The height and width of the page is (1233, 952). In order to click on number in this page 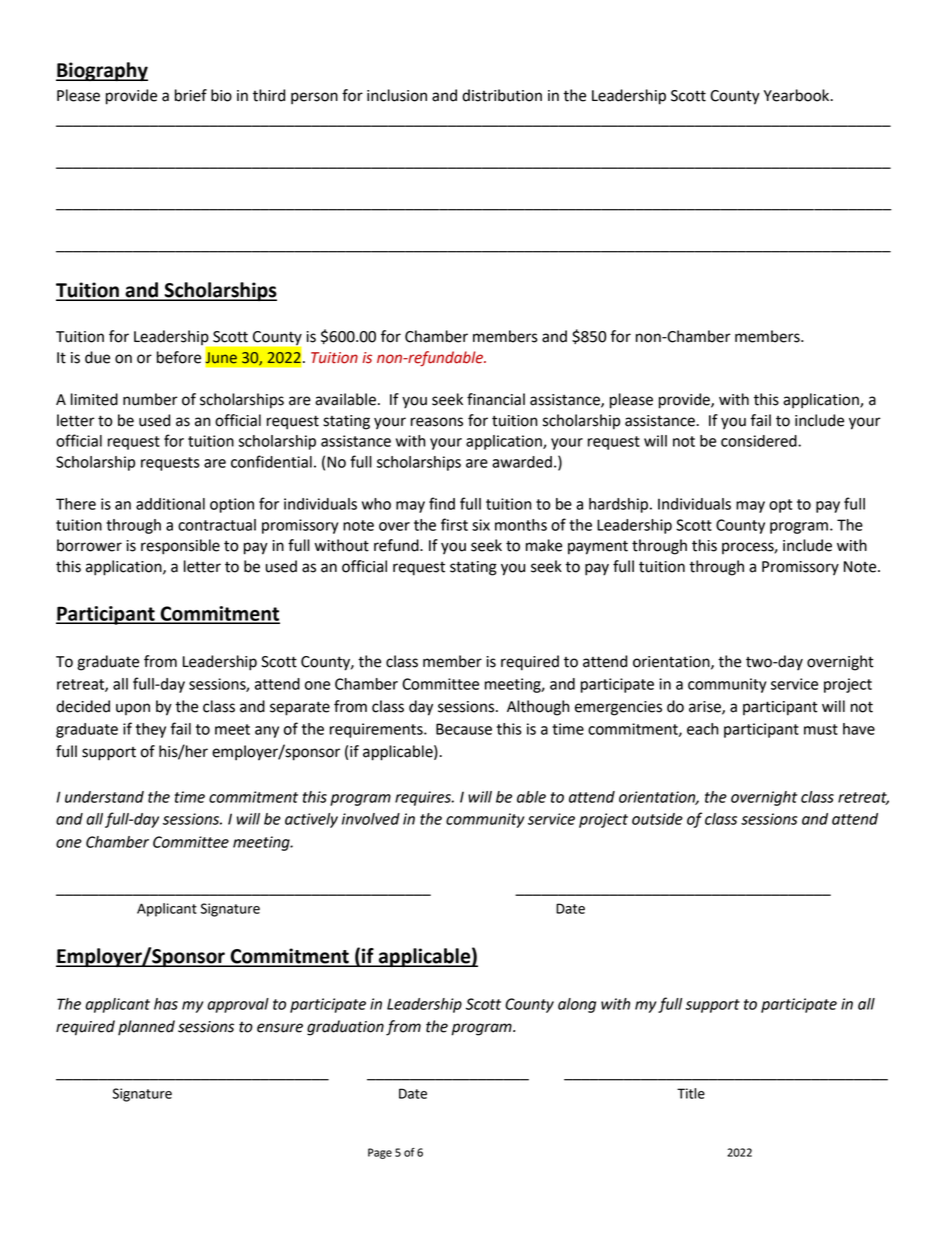, I will do `click(150, 399)`.
